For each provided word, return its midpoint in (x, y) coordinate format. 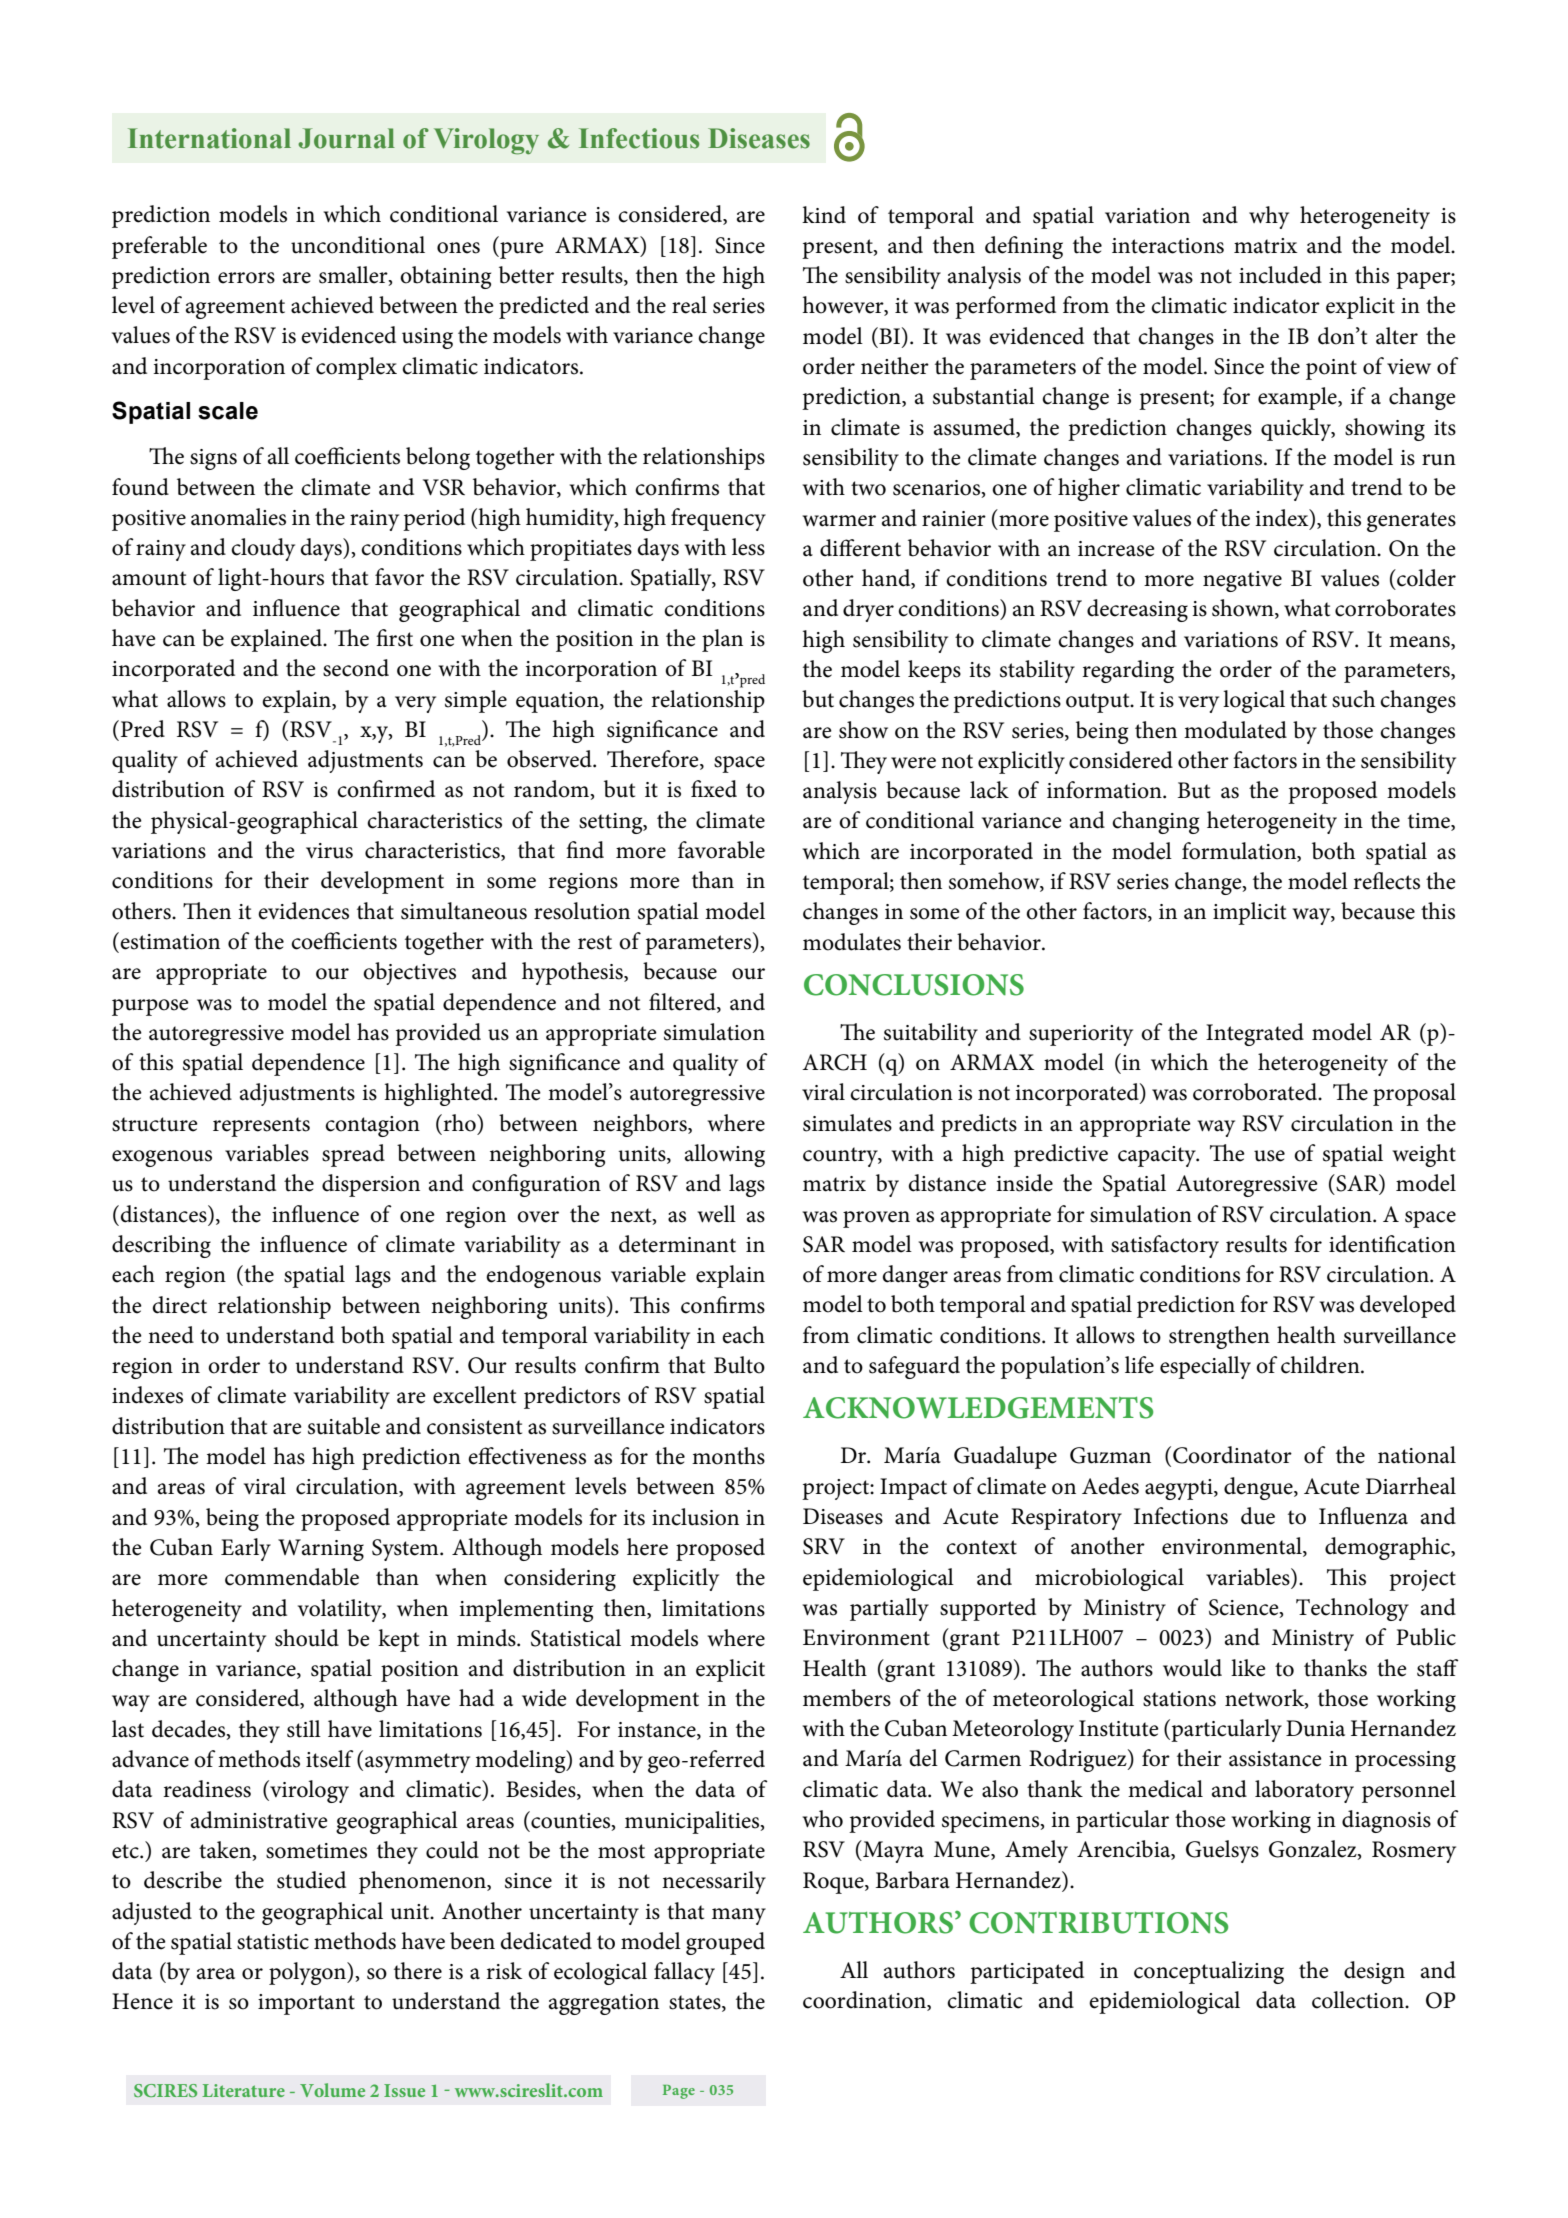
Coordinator (1232, 1455)
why (1269, 217)
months (728, 1456)
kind (824, 215)
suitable (344, 1426)
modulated (1235, 730)
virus (329, 851)
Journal (346, 138)
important (306, 2004)
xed (720, 789)
